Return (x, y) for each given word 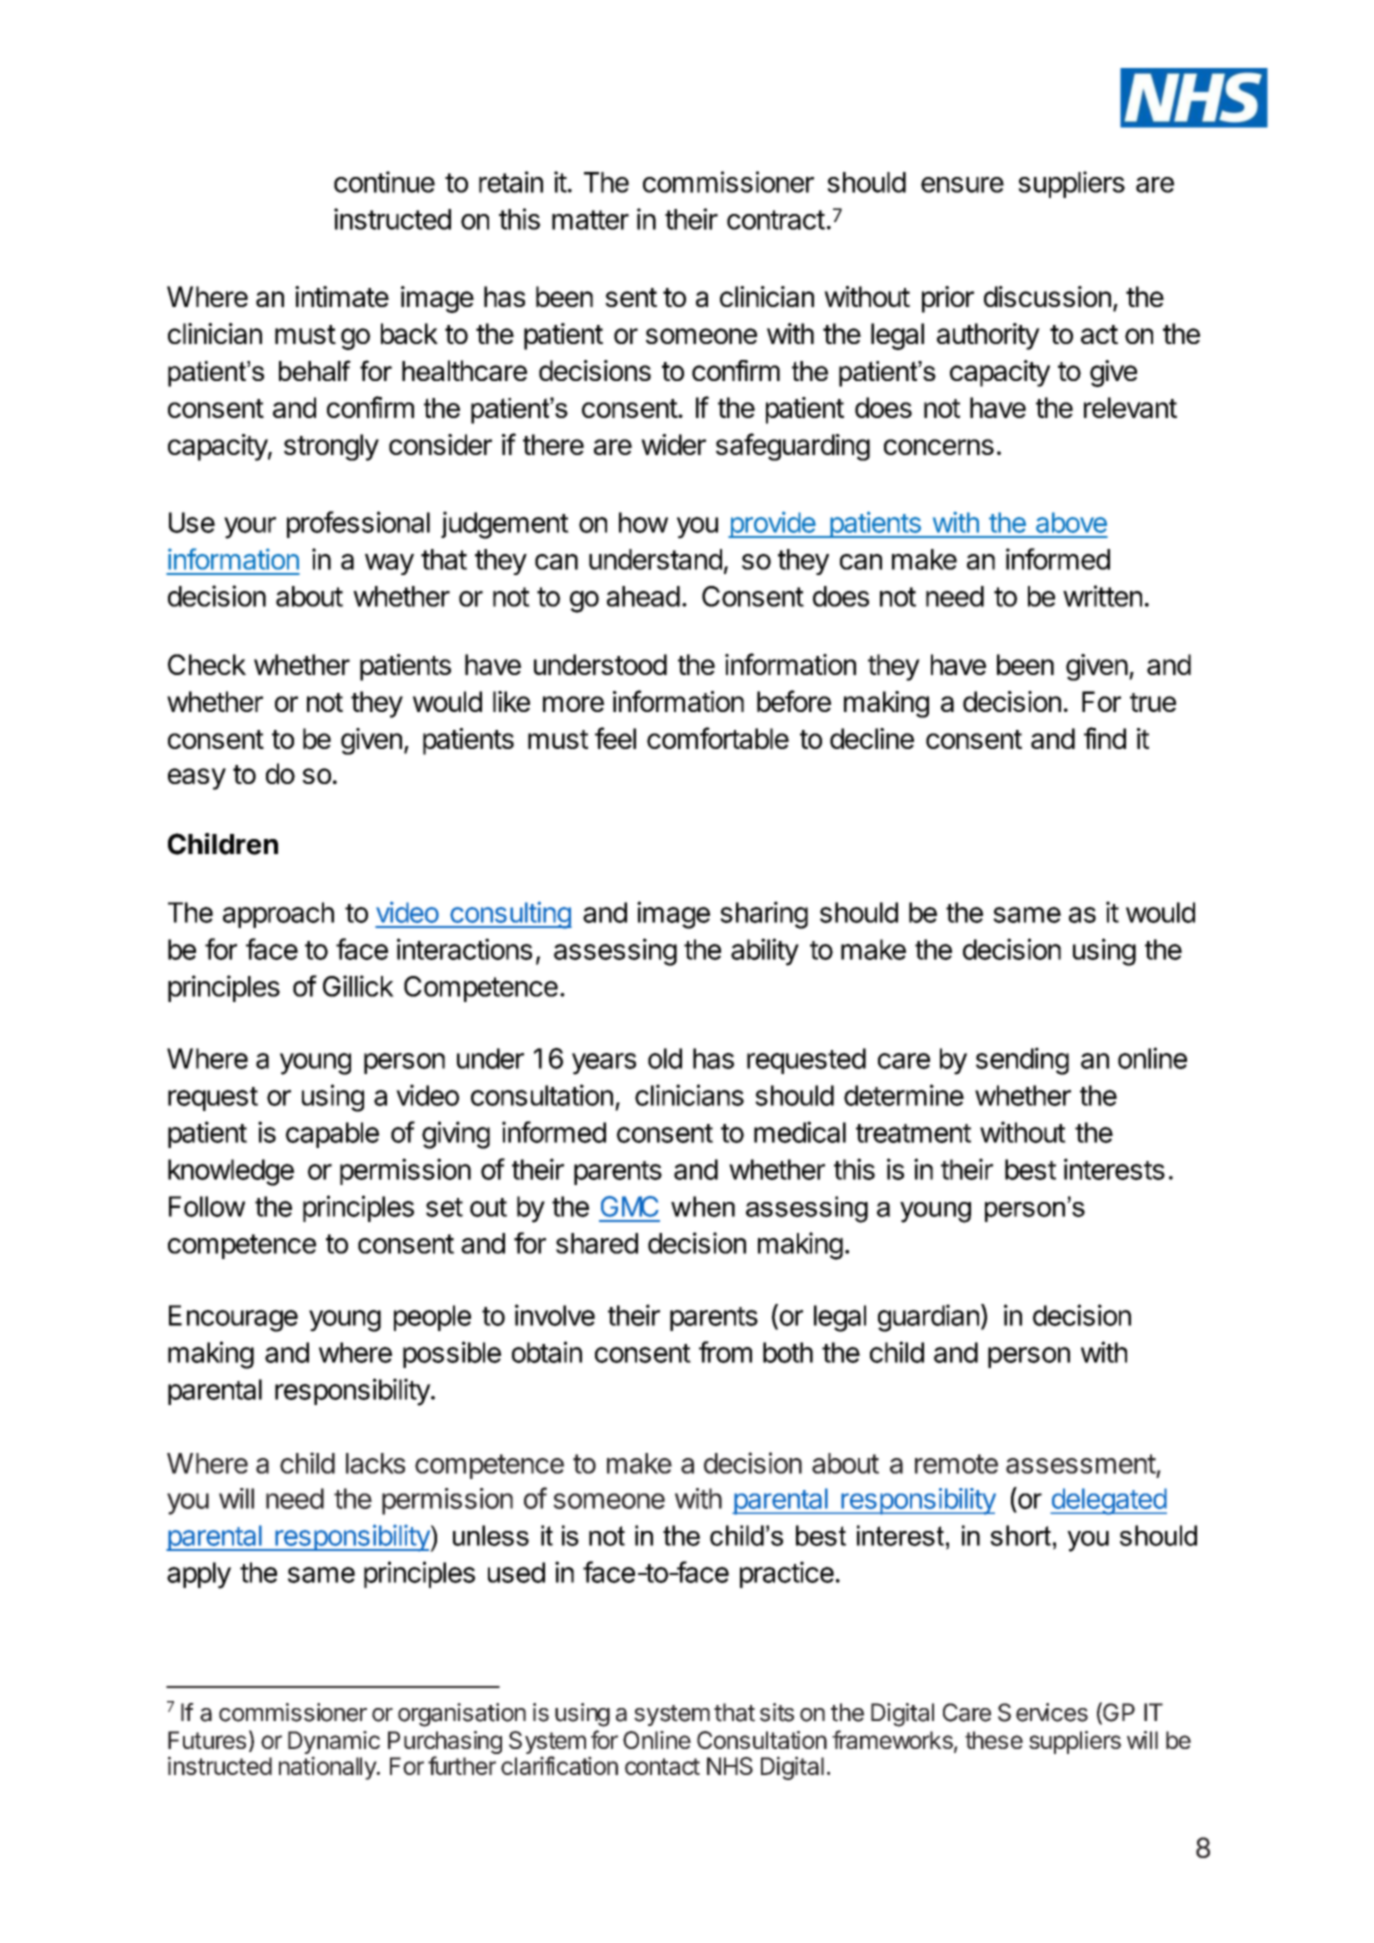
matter (590, 220)
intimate (342, 296)
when (703, 1206)
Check (207, 664)
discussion (1047, 296)
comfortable (718, 738)
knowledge (231, 1172)
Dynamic (334, 1742)
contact (662, 1766)
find (1105, 738)
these (994, 1740)
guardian (928, 1318)
